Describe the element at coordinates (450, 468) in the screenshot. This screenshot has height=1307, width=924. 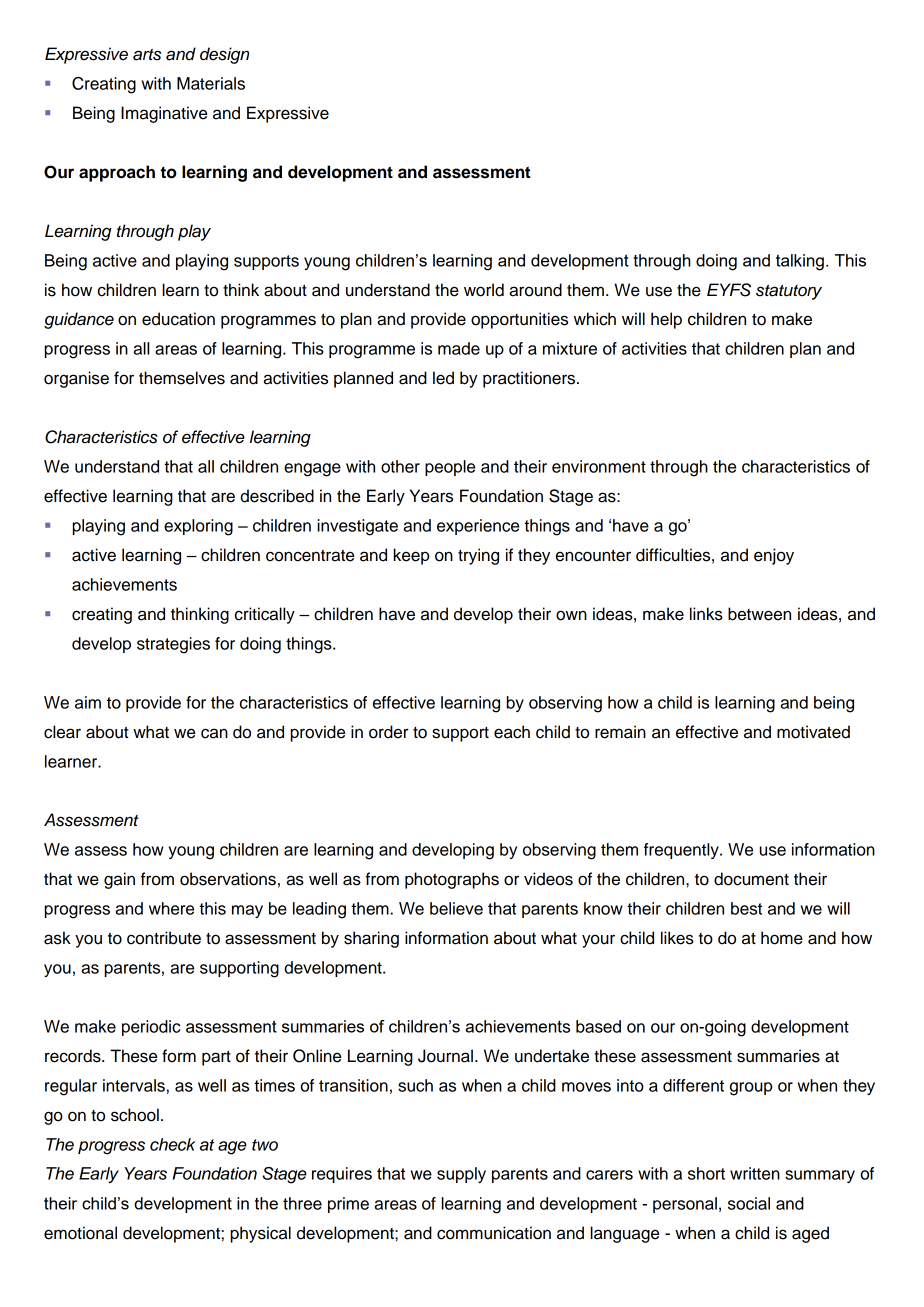
I see `people` at that location.
